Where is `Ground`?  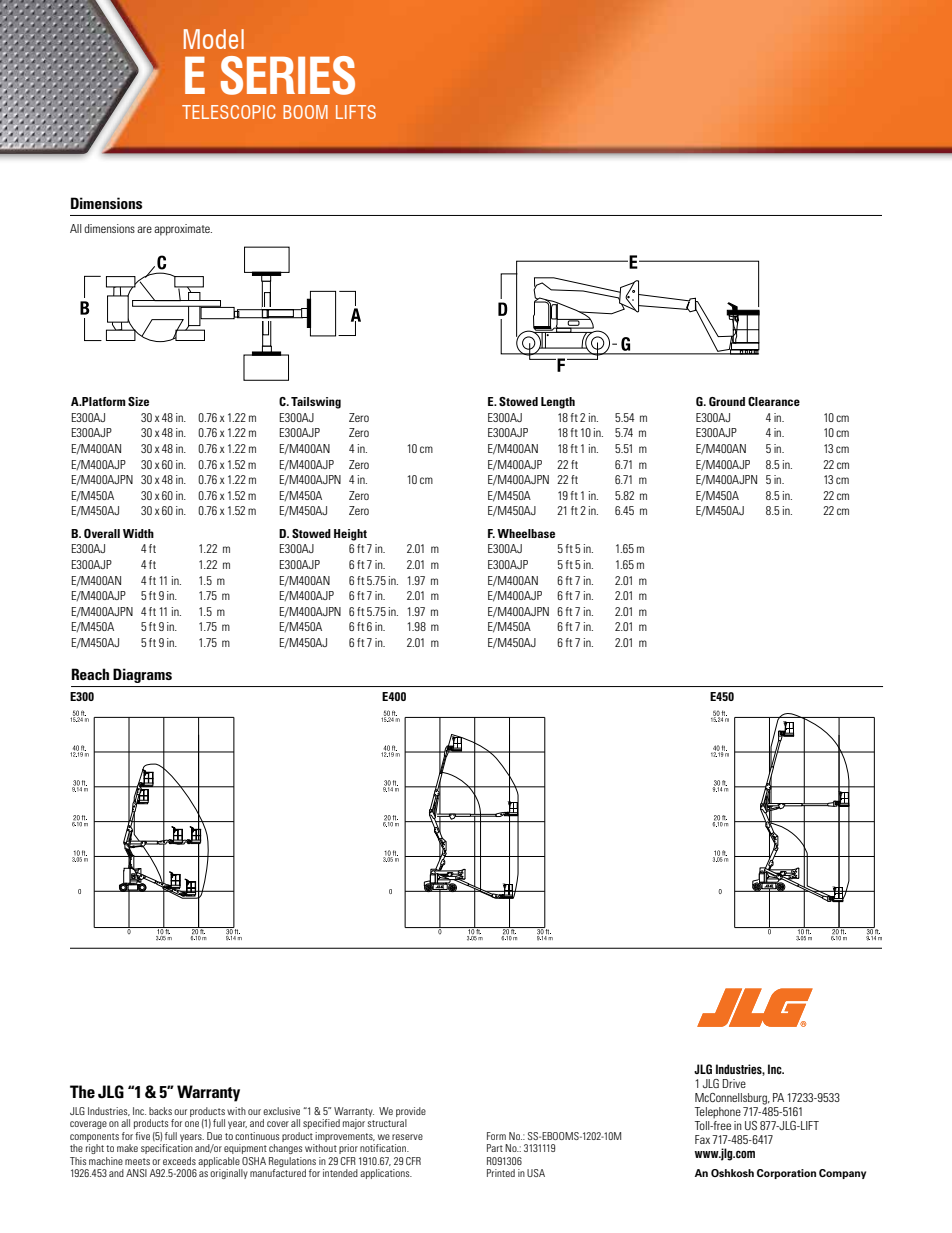
Ground is located at coordinates (727, 401).
